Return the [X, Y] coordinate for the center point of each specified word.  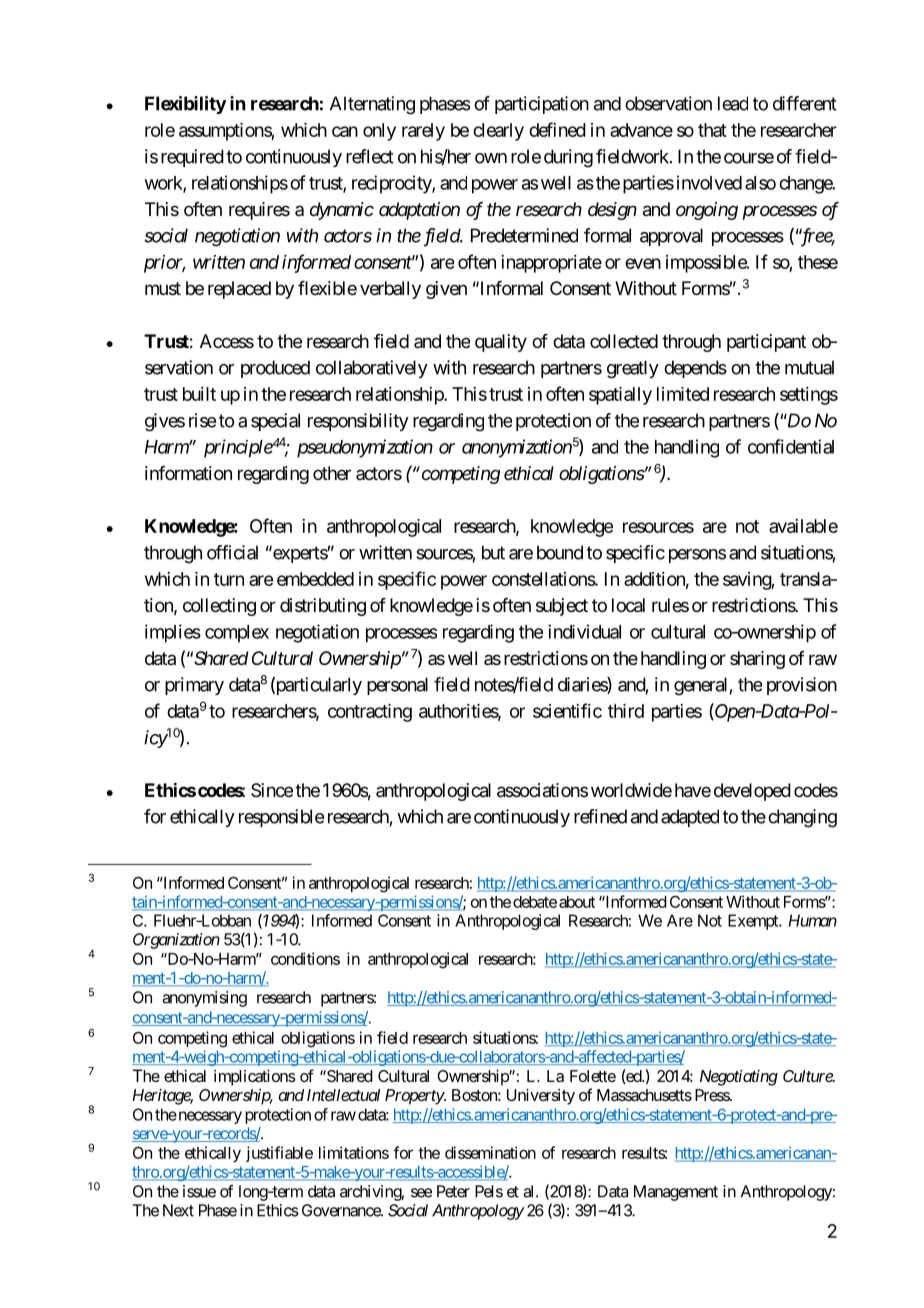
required [192, 158]
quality [501, 343]
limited [683, 394]
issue [199, 1191]
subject [562, 607]
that [712, 130]
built [199, 394]
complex [237, 634]
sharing [757, 660]
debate [535, 902]
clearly [498, 132]
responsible [281, 818]
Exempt [754, 922]
